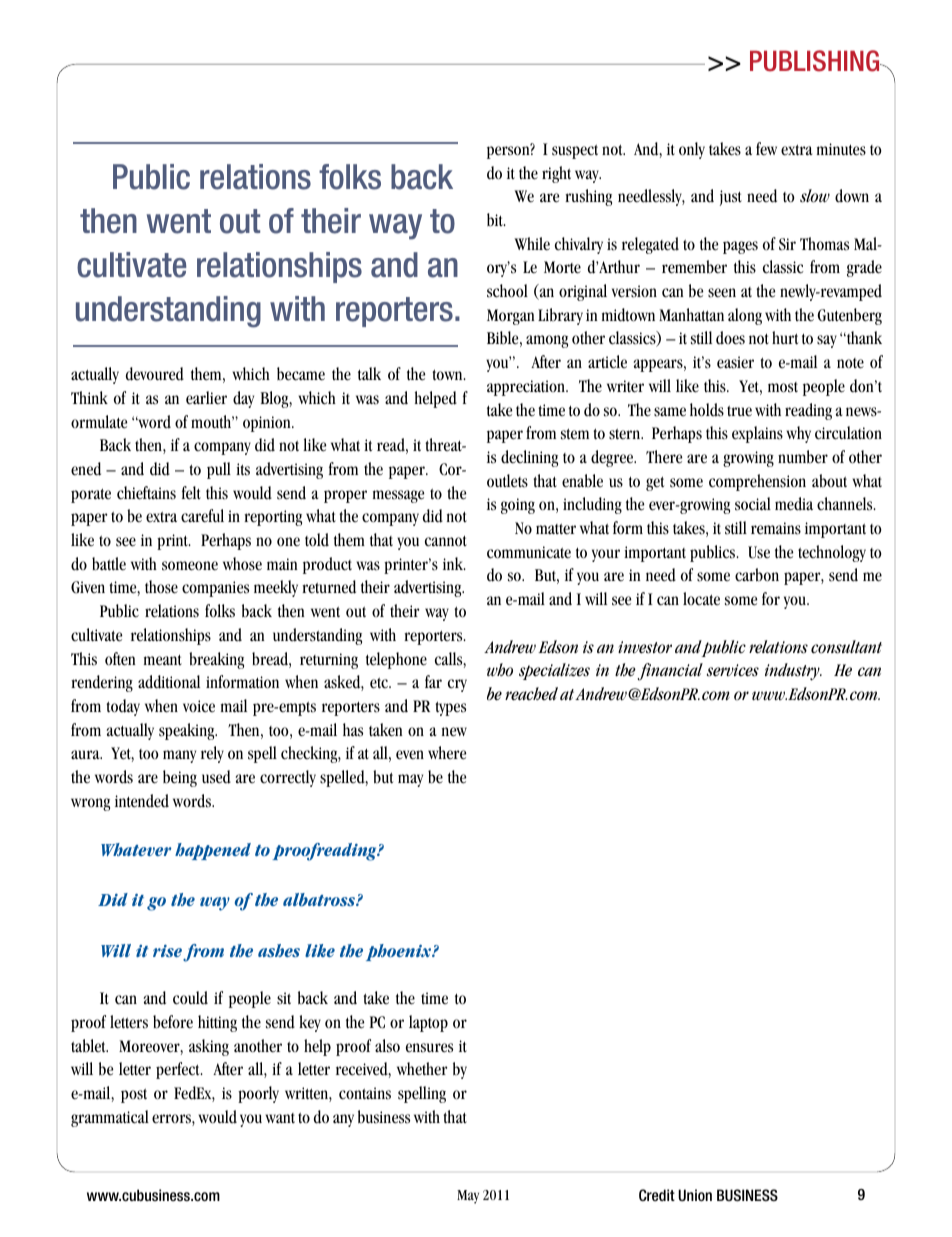  What do you see at coordinates (575, 151) in the document?
I see `suspect` at bounding box center [575, 151].
